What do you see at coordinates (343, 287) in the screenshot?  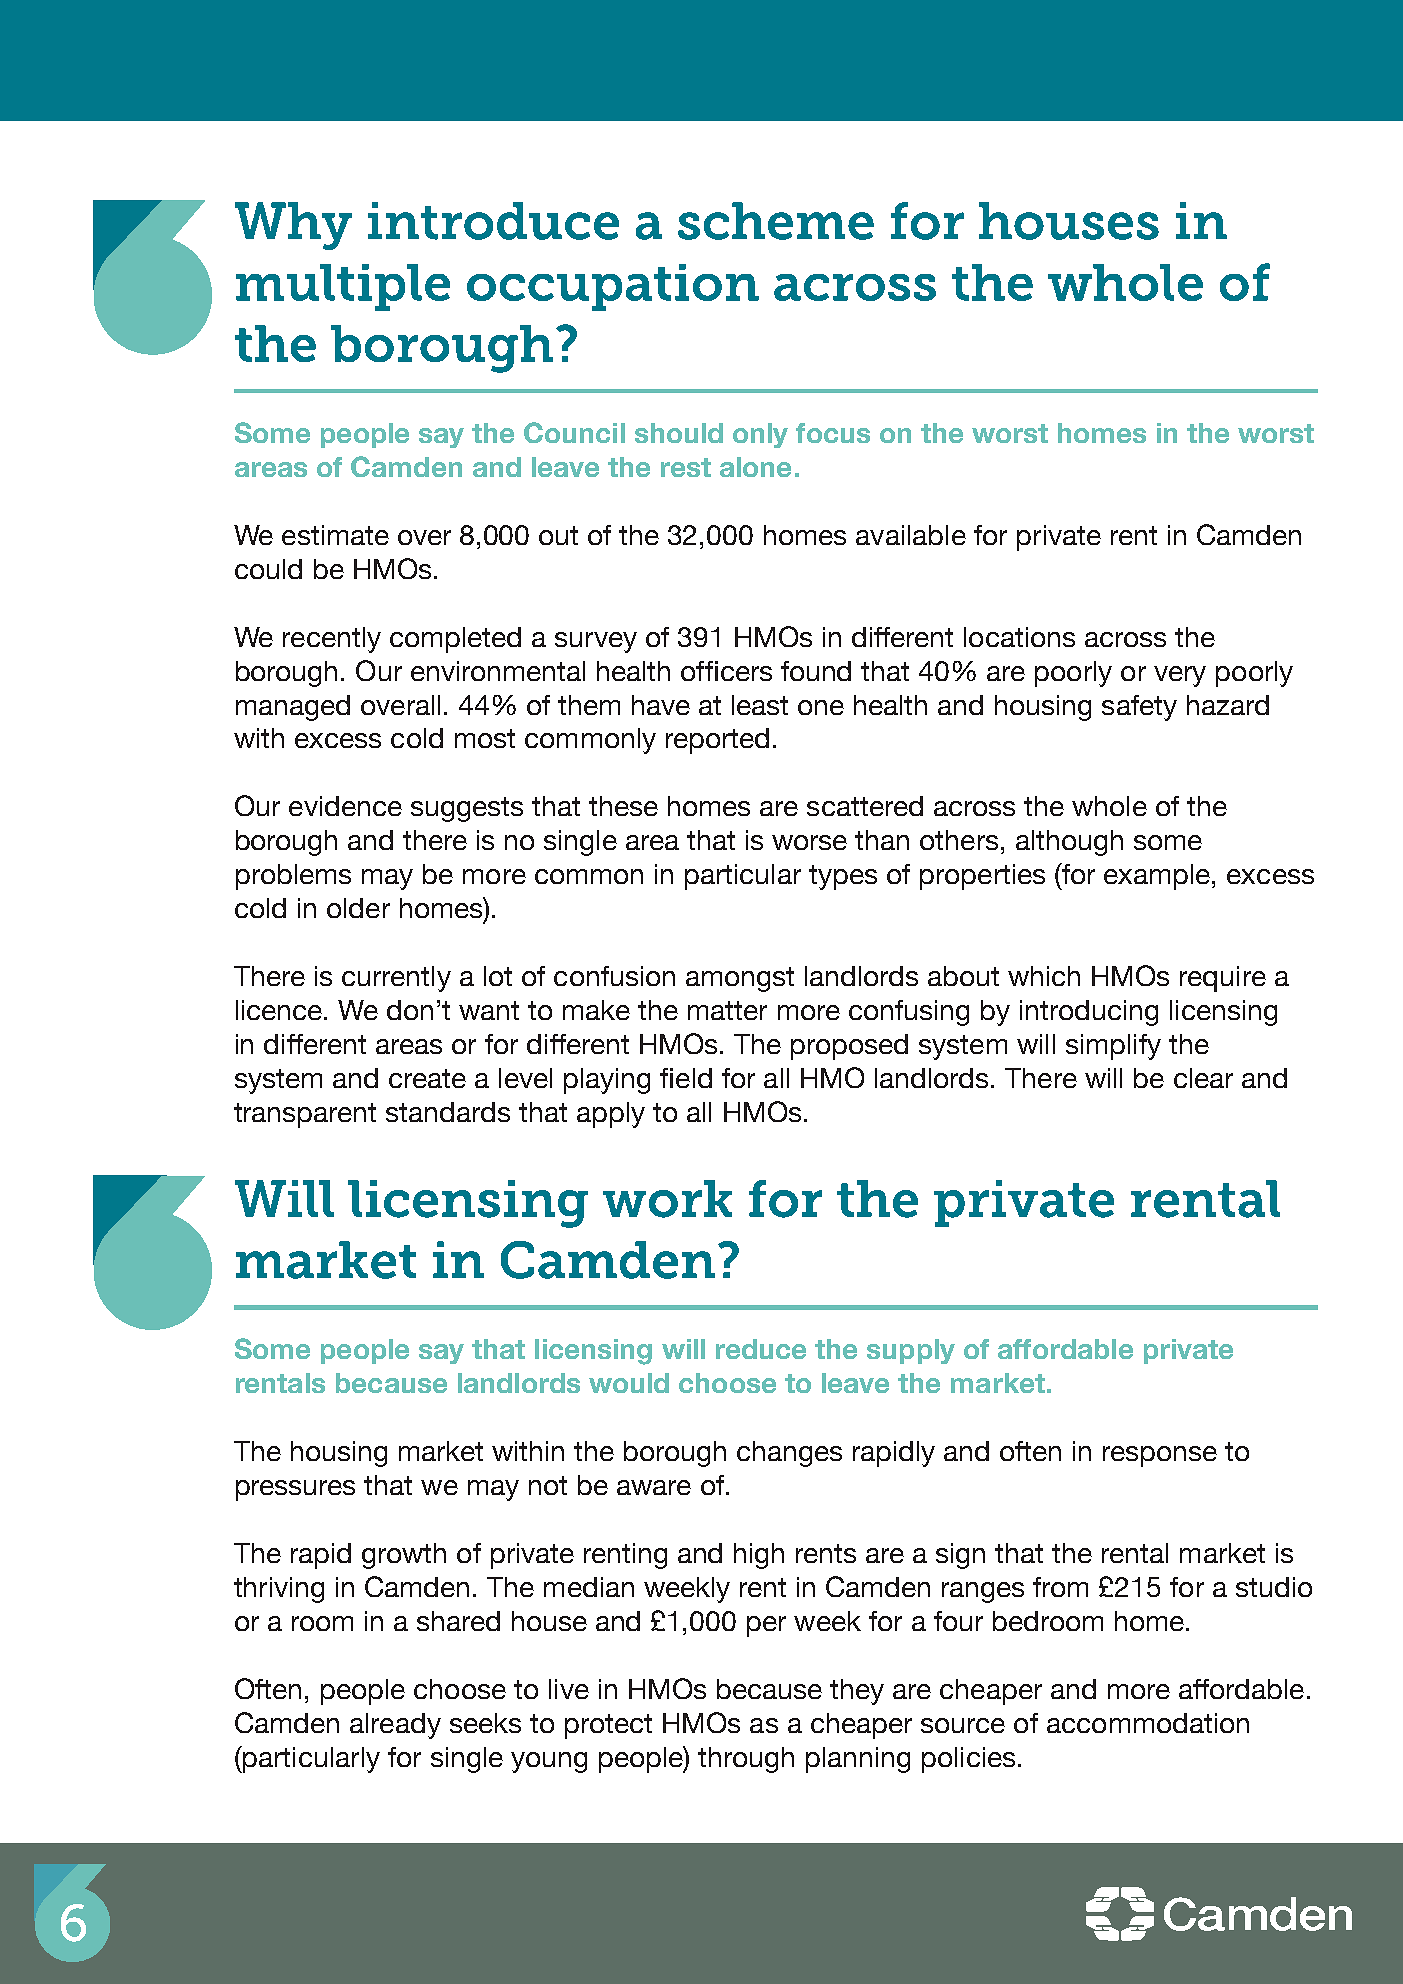 I see `multiple` at bounding box center [343, 287].
